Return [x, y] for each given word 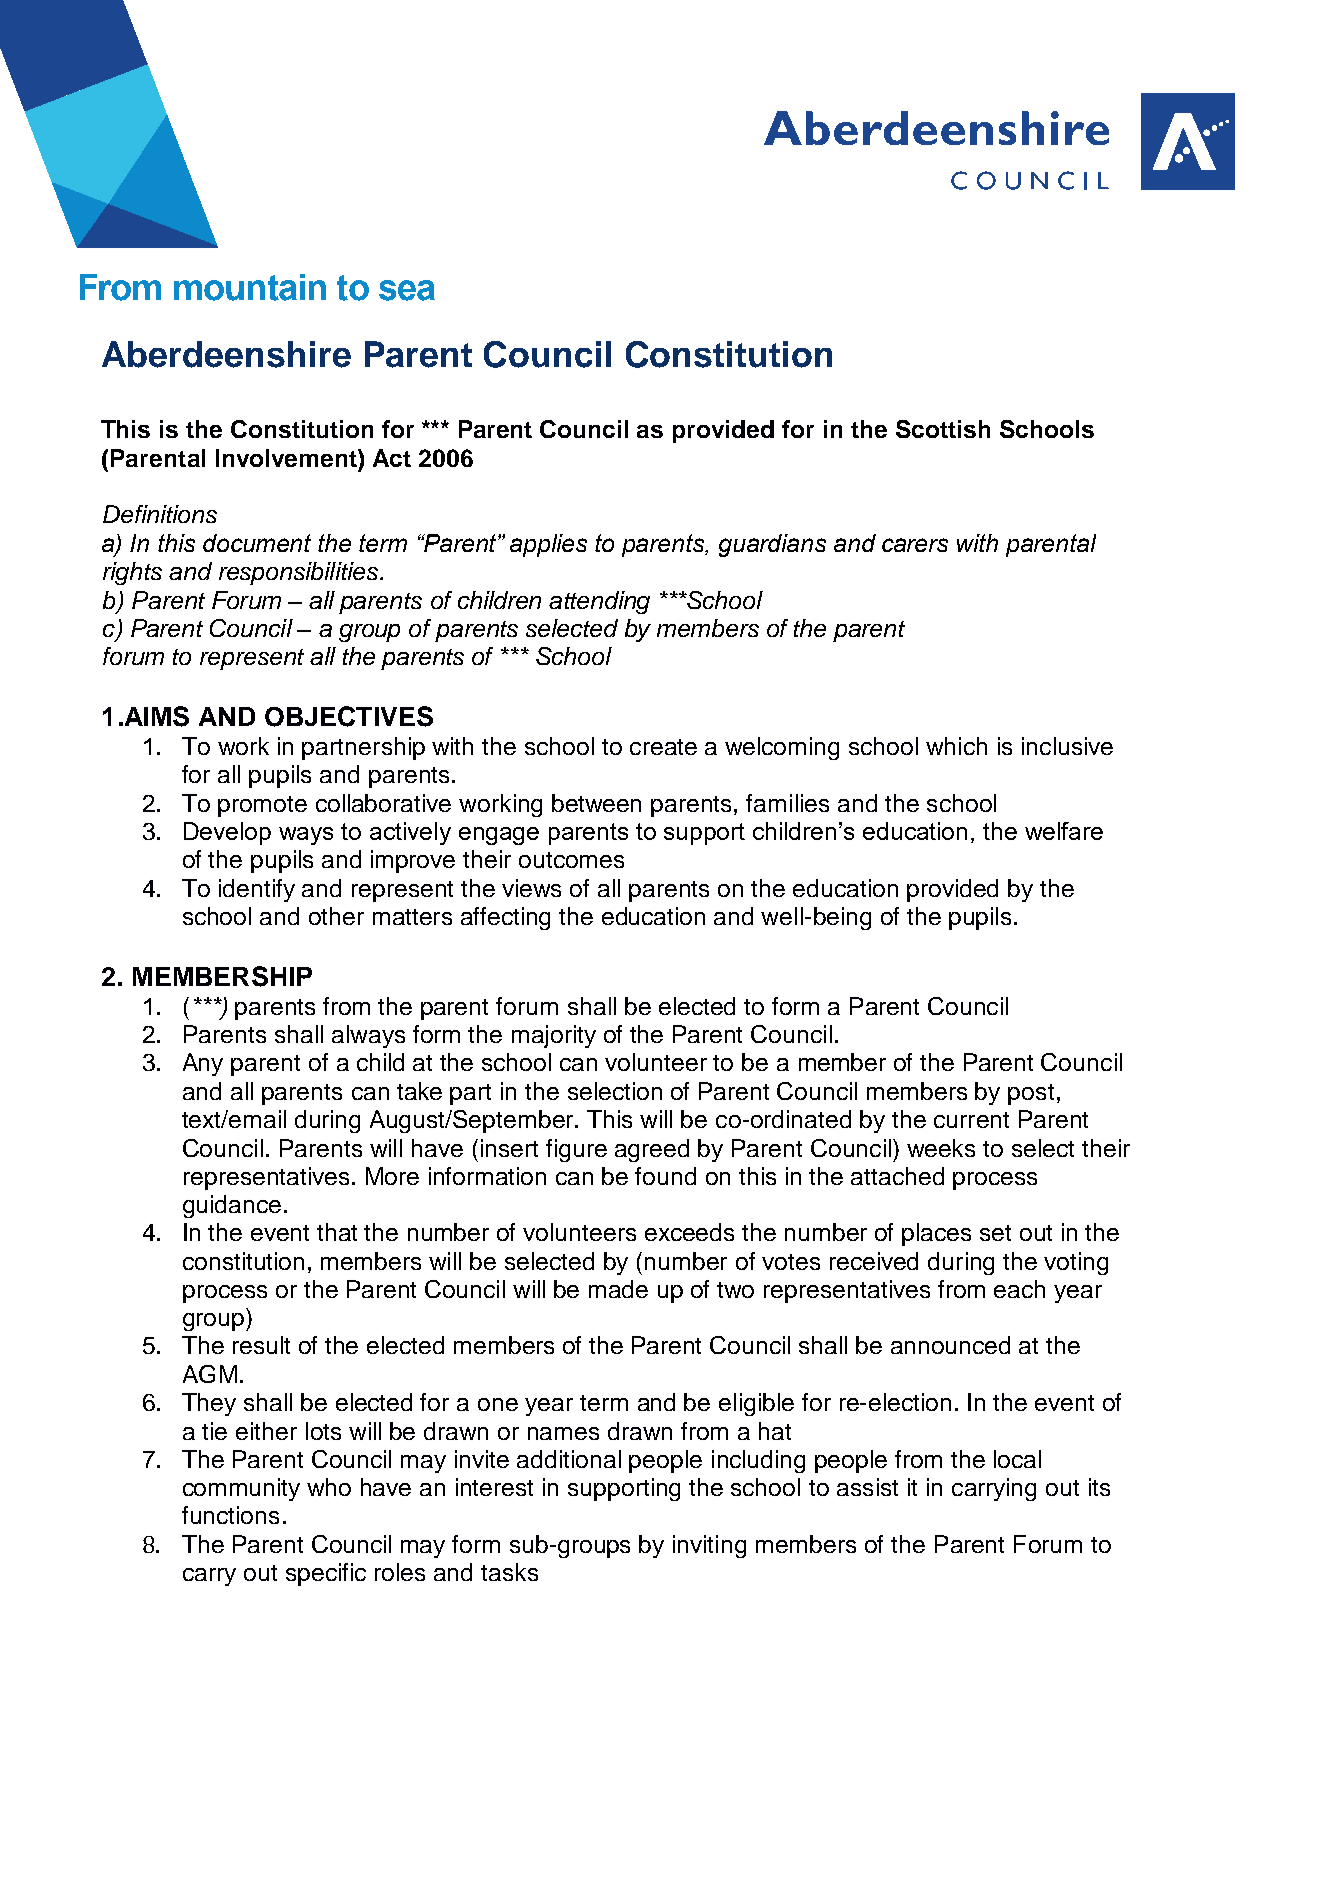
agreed [652, 1150]
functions [230, 1515]
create [663, 747]
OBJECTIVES [349, 716]
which [956, 746]
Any [203, 1064]
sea [407, 290]
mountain [250, 287]
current [971, 1120]
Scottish [943, 429]
